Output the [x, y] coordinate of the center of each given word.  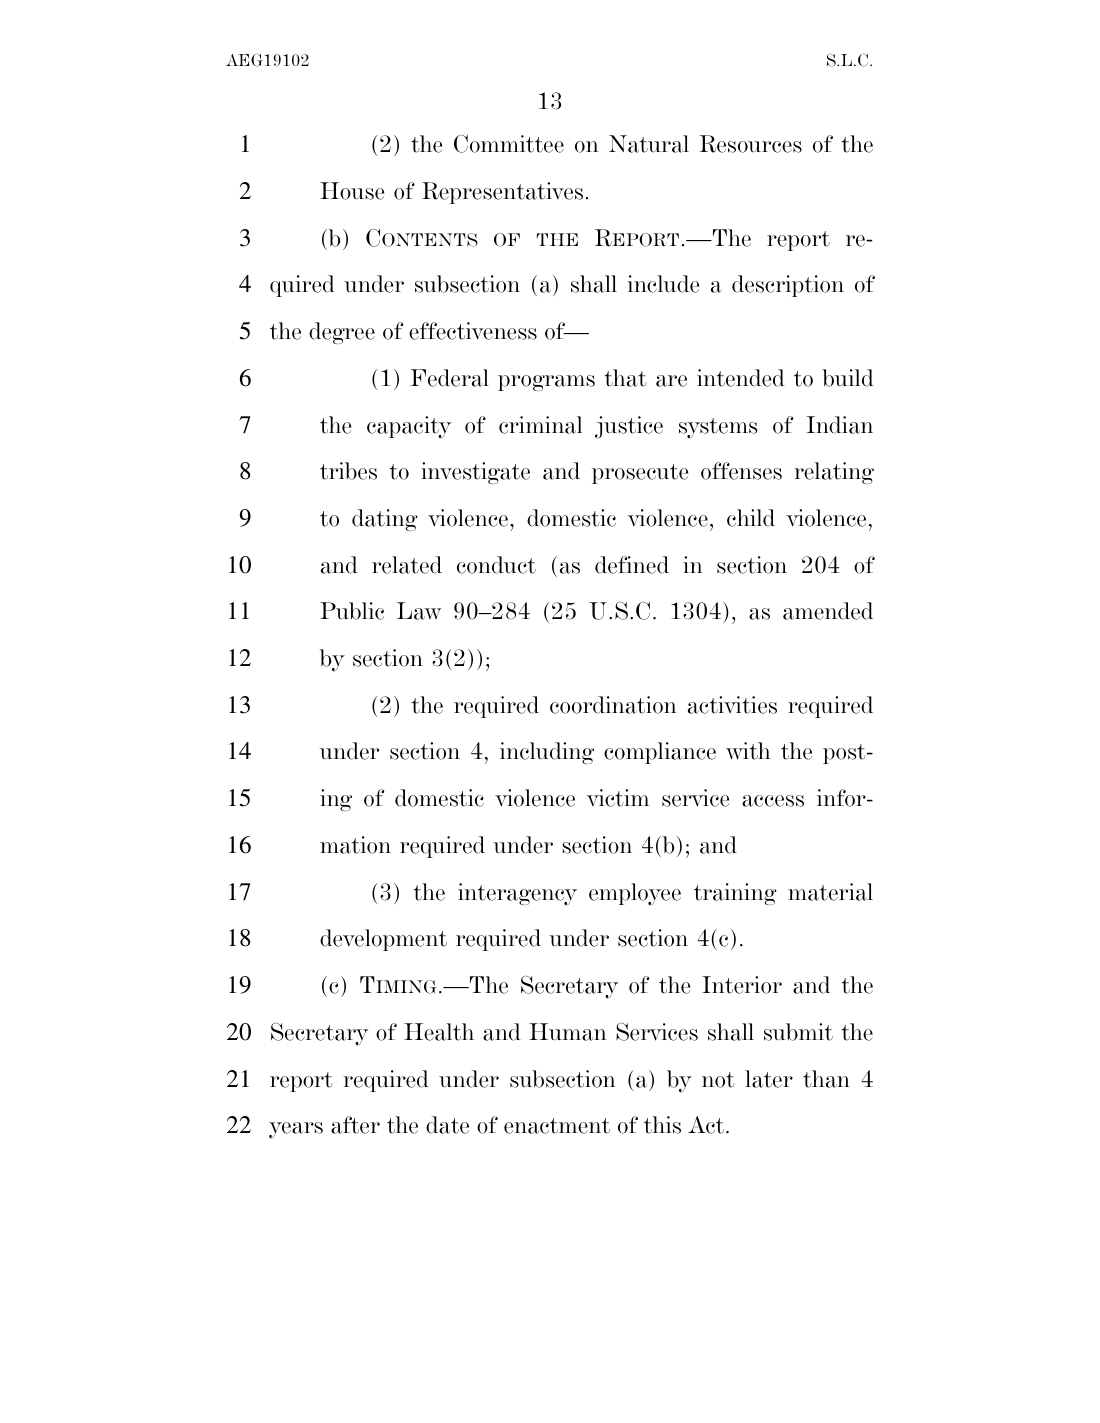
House [352, 191]
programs [546, 383]
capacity [409, 427]
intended [741, 378]
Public [352, 611]
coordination [613, 705]
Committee [509, 144]
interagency [517, 894]
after [355, 1125]
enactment [557, 1126]
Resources [750, 144]
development [383, 940]
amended [828, 611]
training [735, 894]
